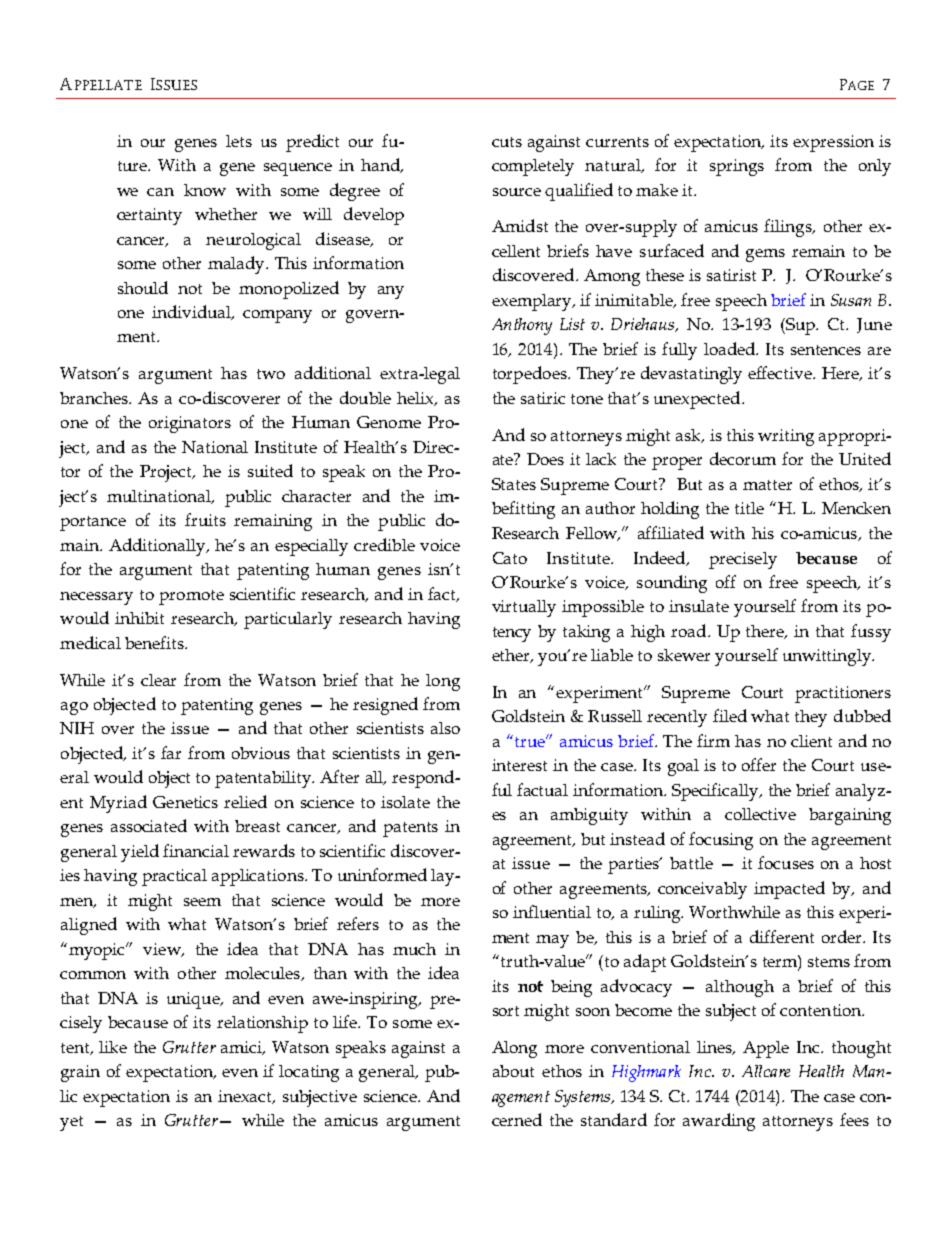  What do you see at coordinates (205, 190) in the page?
I see `know` at bounding box center [205, 190].
